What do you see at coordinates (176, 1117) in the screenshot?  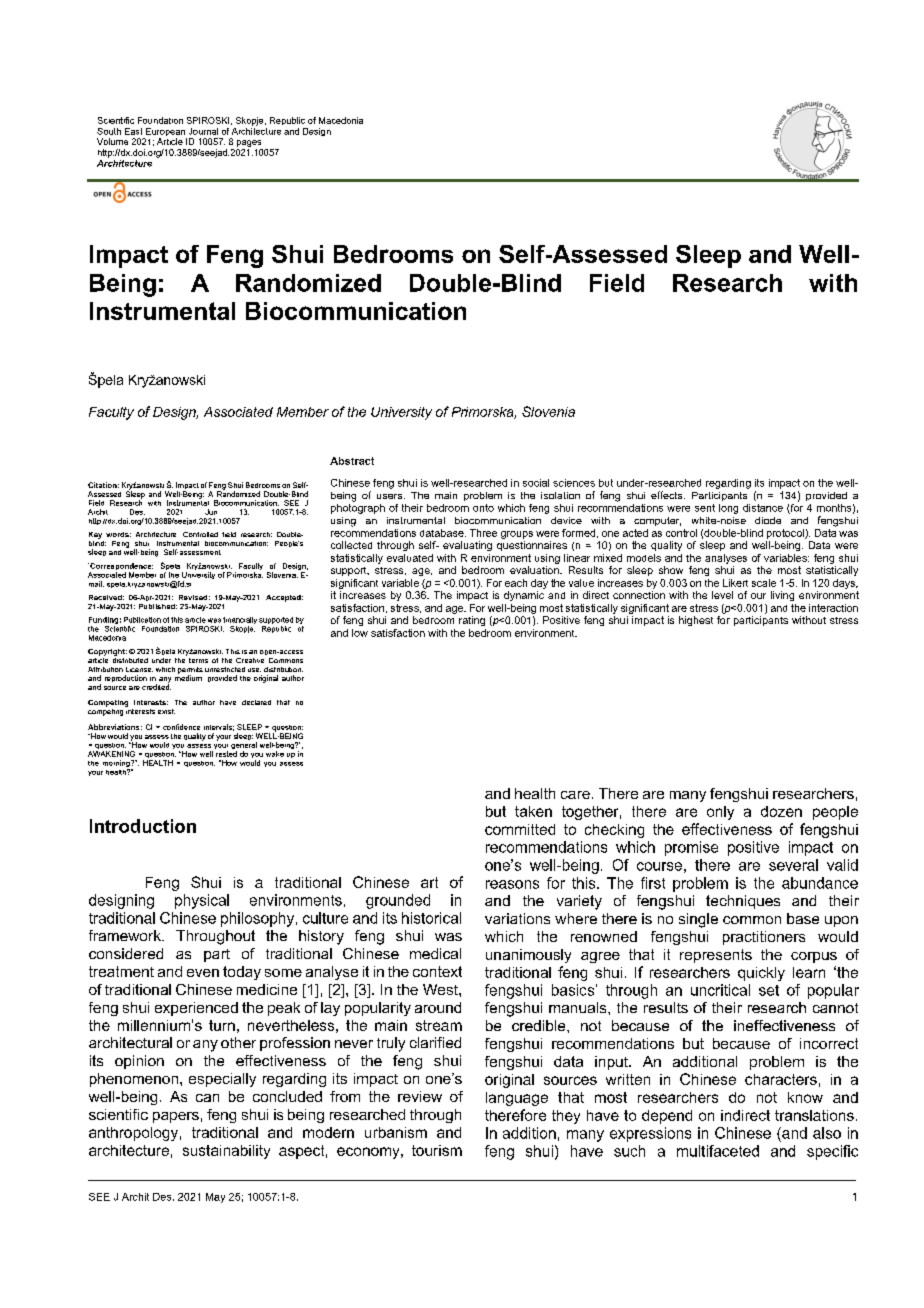 I see `papers` at bounding box center [176, 1117].
